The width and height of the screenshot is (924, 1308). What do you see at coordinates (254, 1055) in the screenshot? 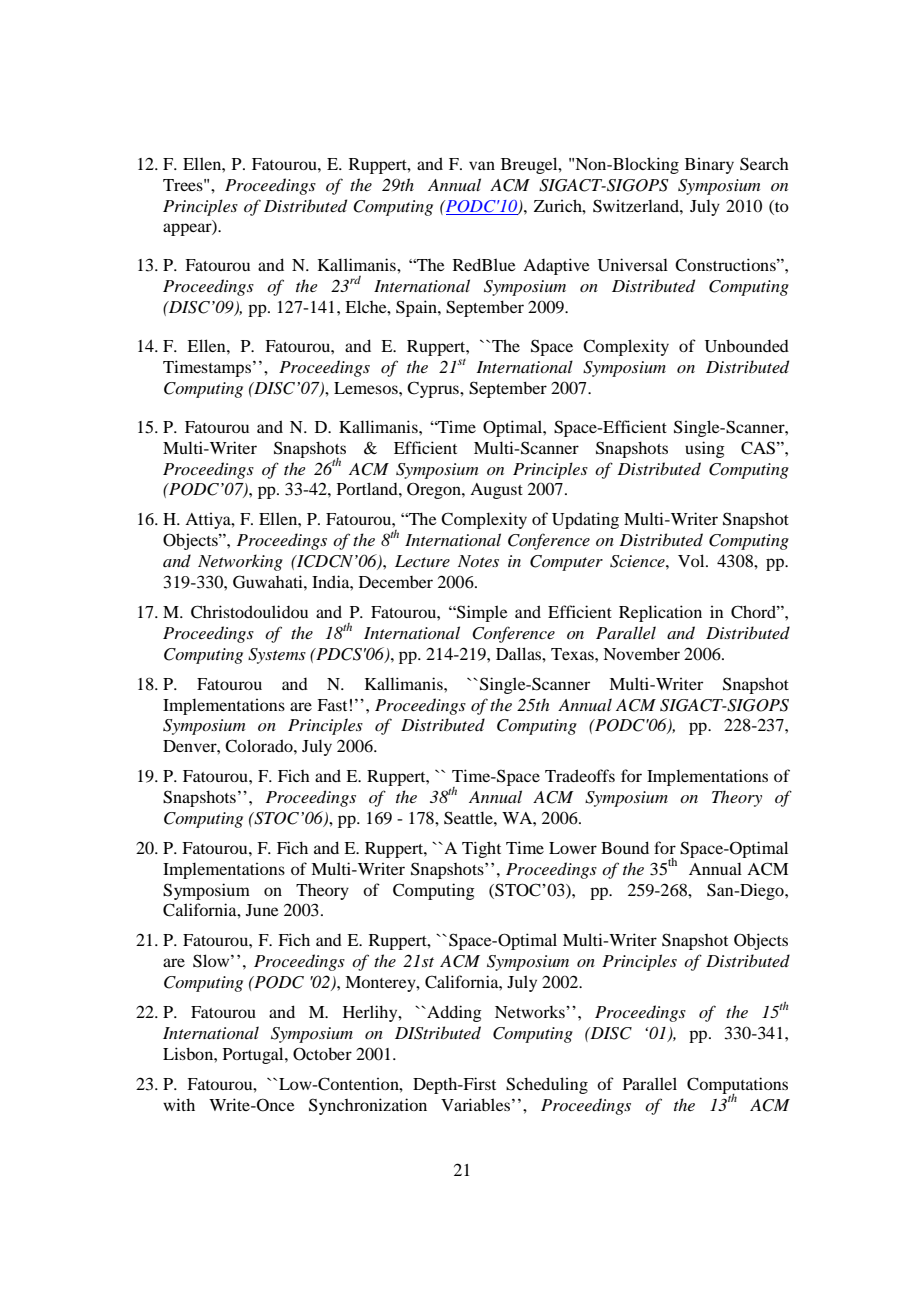
I see `Portugal` at bounding box center [254, 1055].
